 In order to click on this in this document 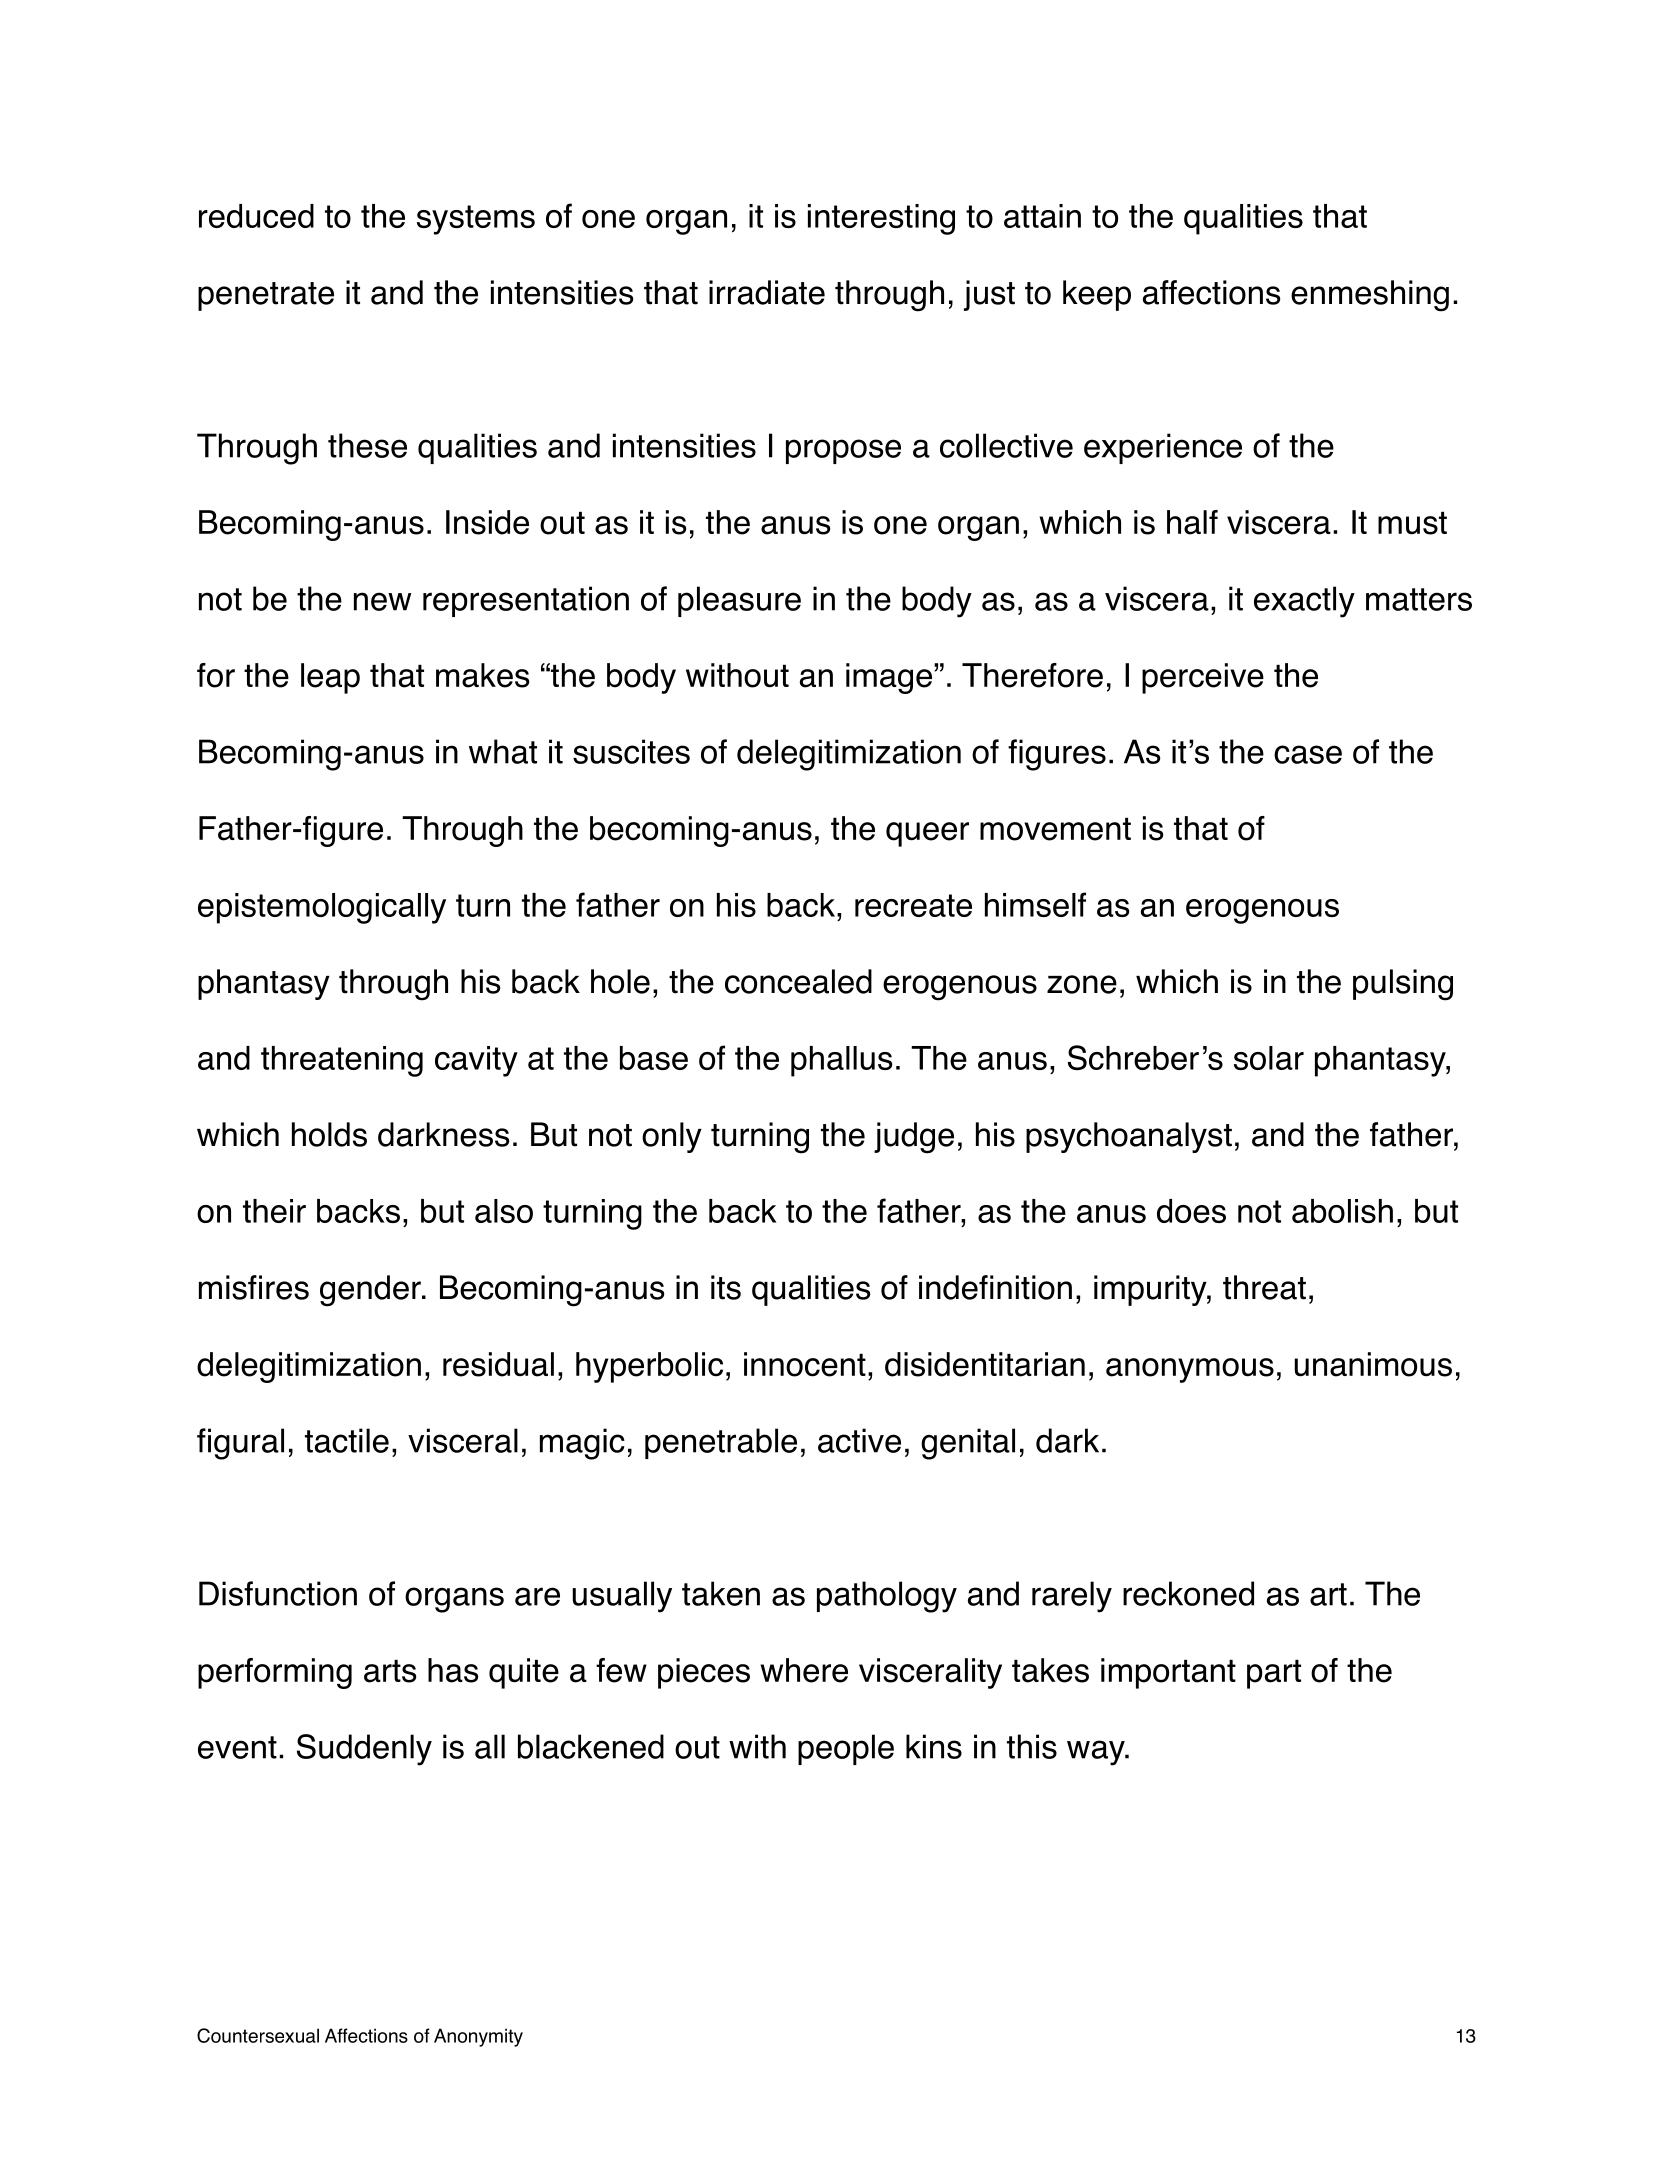, I will do `click(1032, 1746)`.
